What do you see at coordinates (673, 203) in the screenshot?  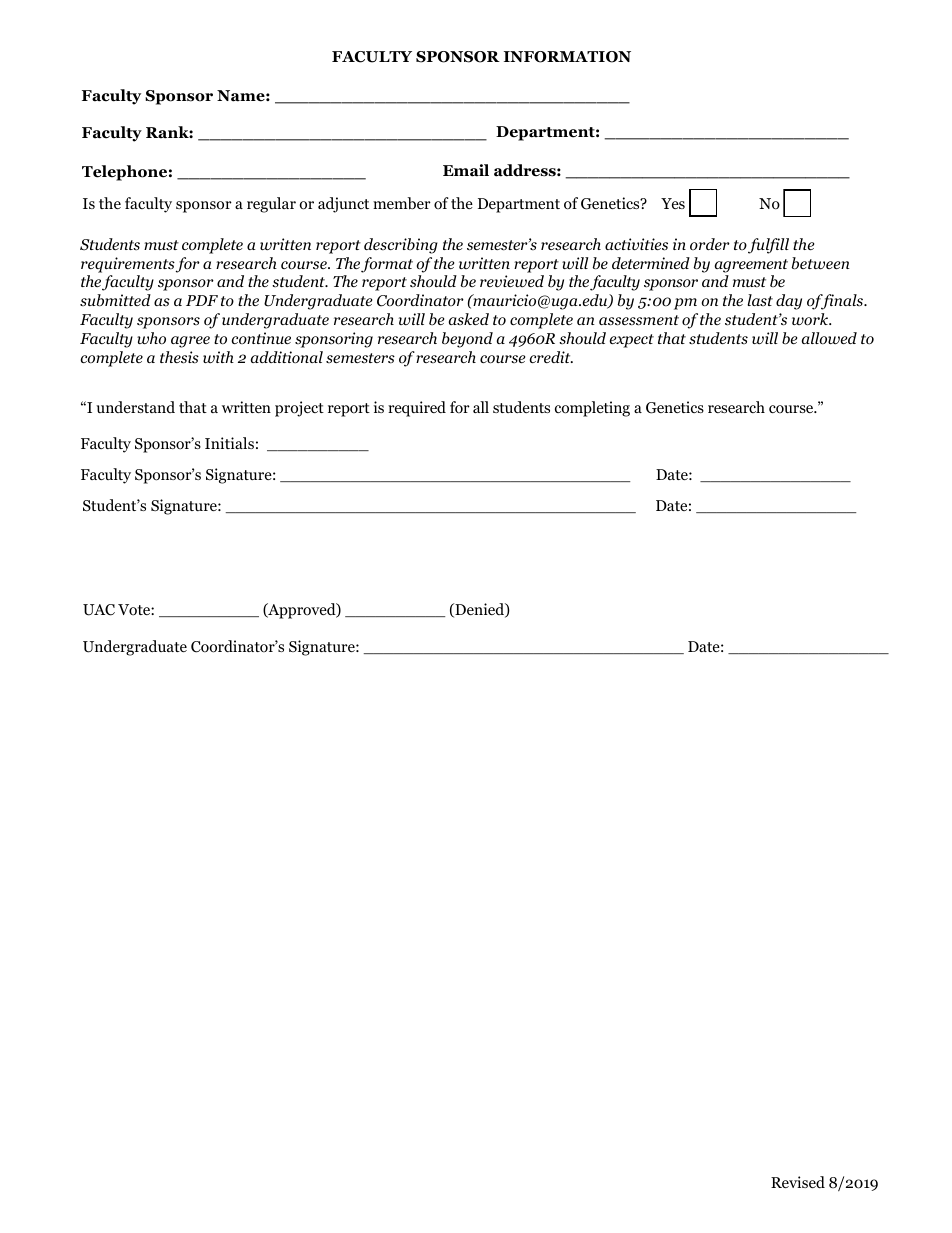 I see `Yes` at bounding box center [673, 203].
